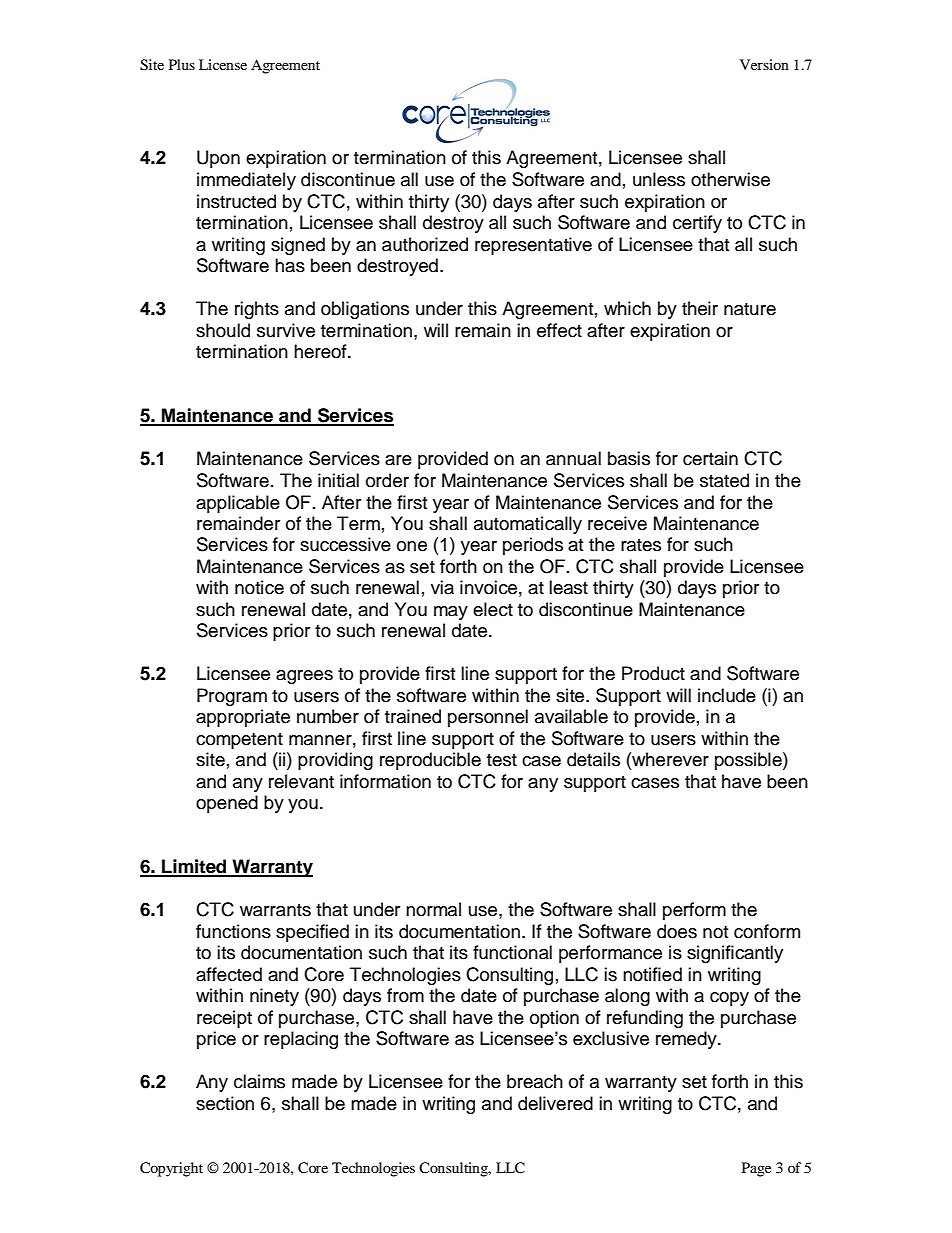 The image size is (952, 1233). What do you see at coordinates (535, 1081) in the document?
I see `breach` at bounding box center [535, 1081].
